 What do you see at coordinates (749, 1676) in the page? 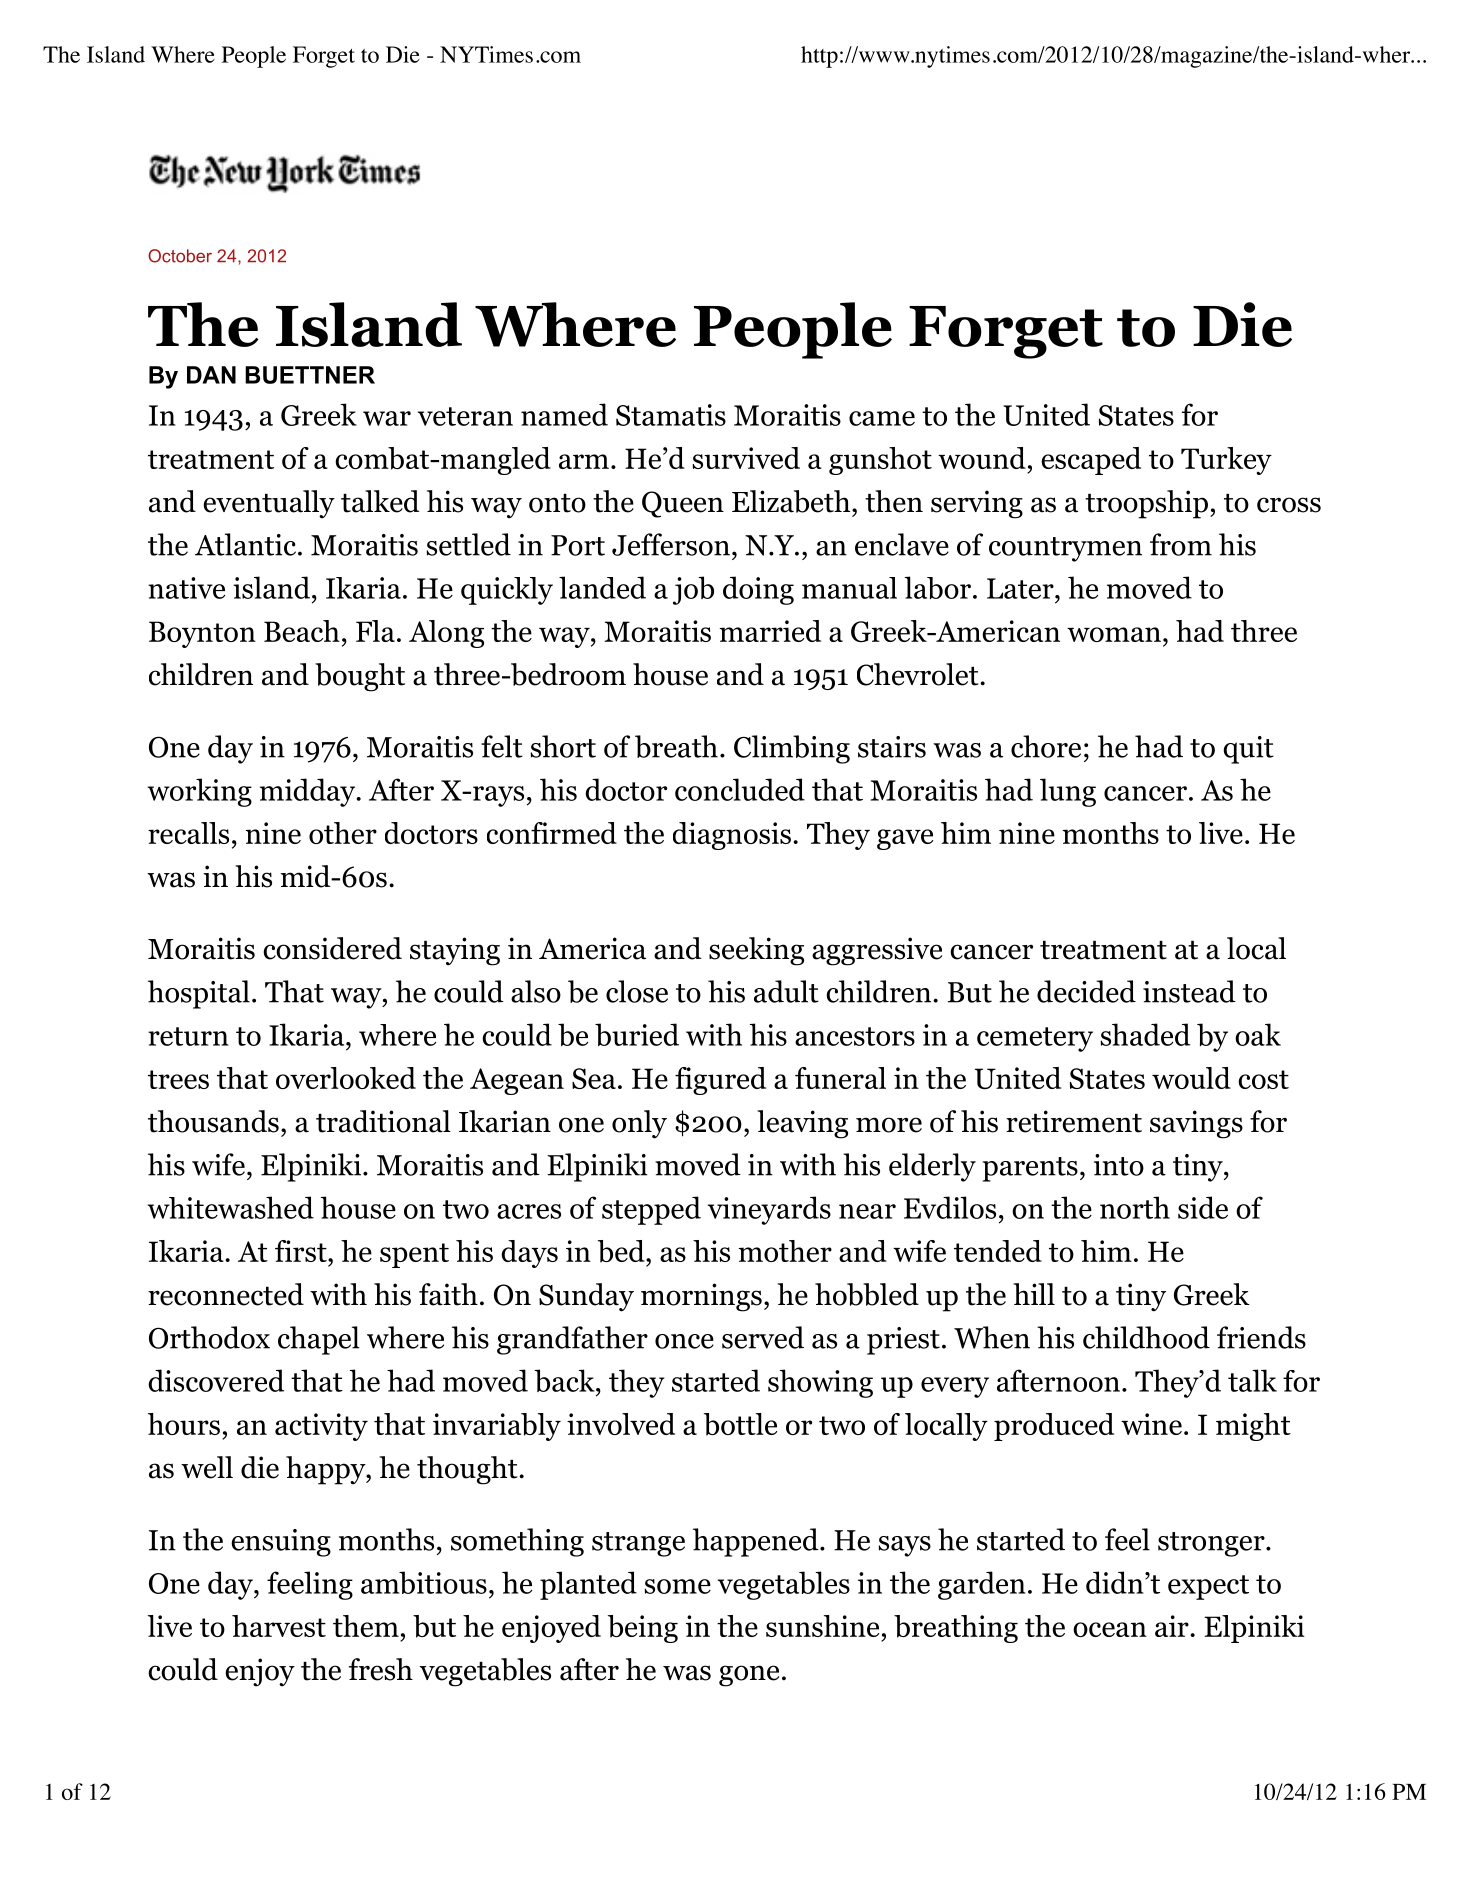
I see `gone` at bounding box center [749, 1676].
